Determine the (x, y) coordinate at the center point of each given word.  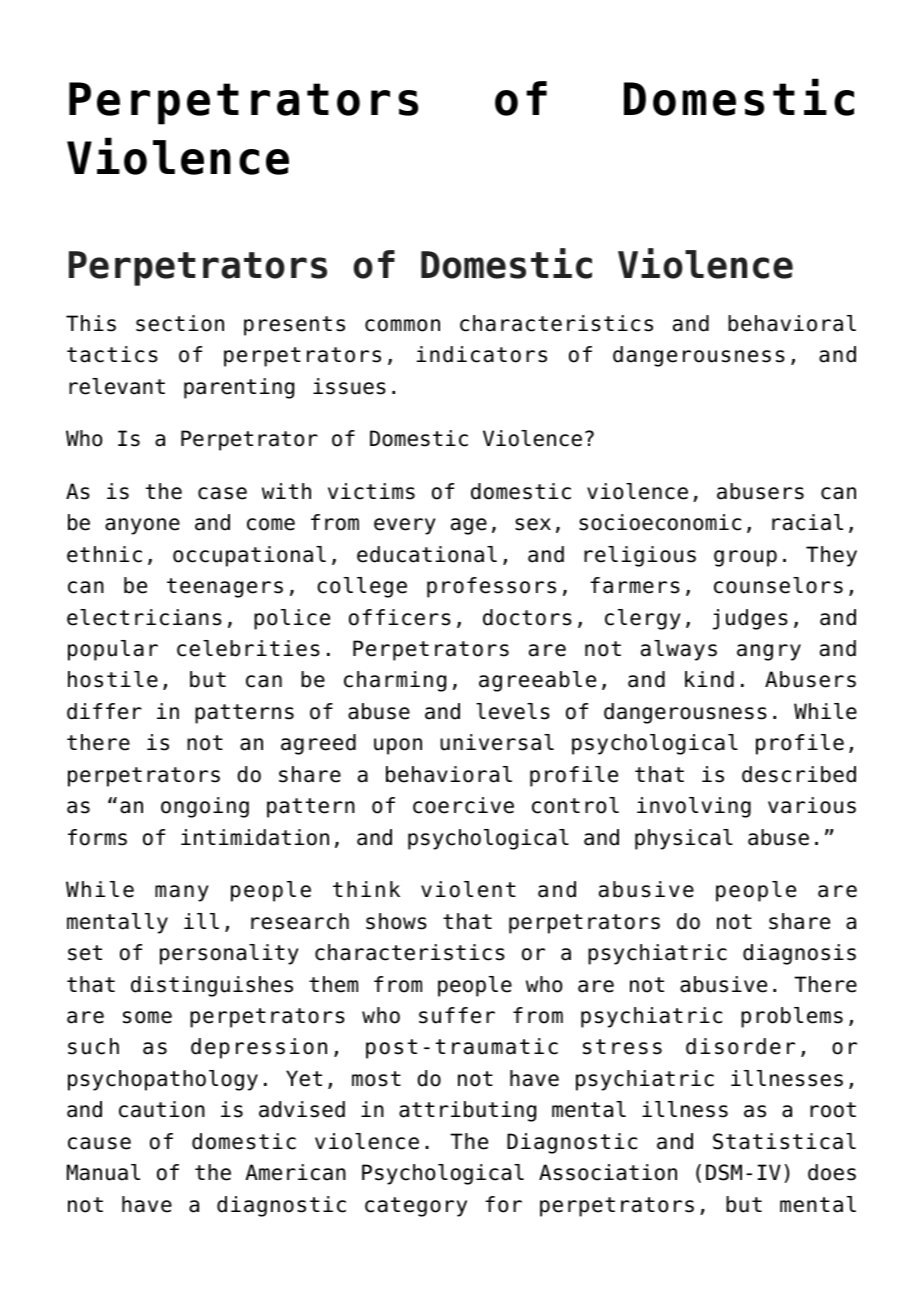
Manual (103, 1172)
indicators (482, 354)
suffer (457, 1015)
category (416, 1207)
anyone (142, 526)
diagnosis (799, 954)
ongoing (205, 807)
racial (807, 522)
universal (497, 742)
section (180, 323)
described (799, 774)
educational (427, 554)
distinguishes (212, 986)
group (745, 558)
